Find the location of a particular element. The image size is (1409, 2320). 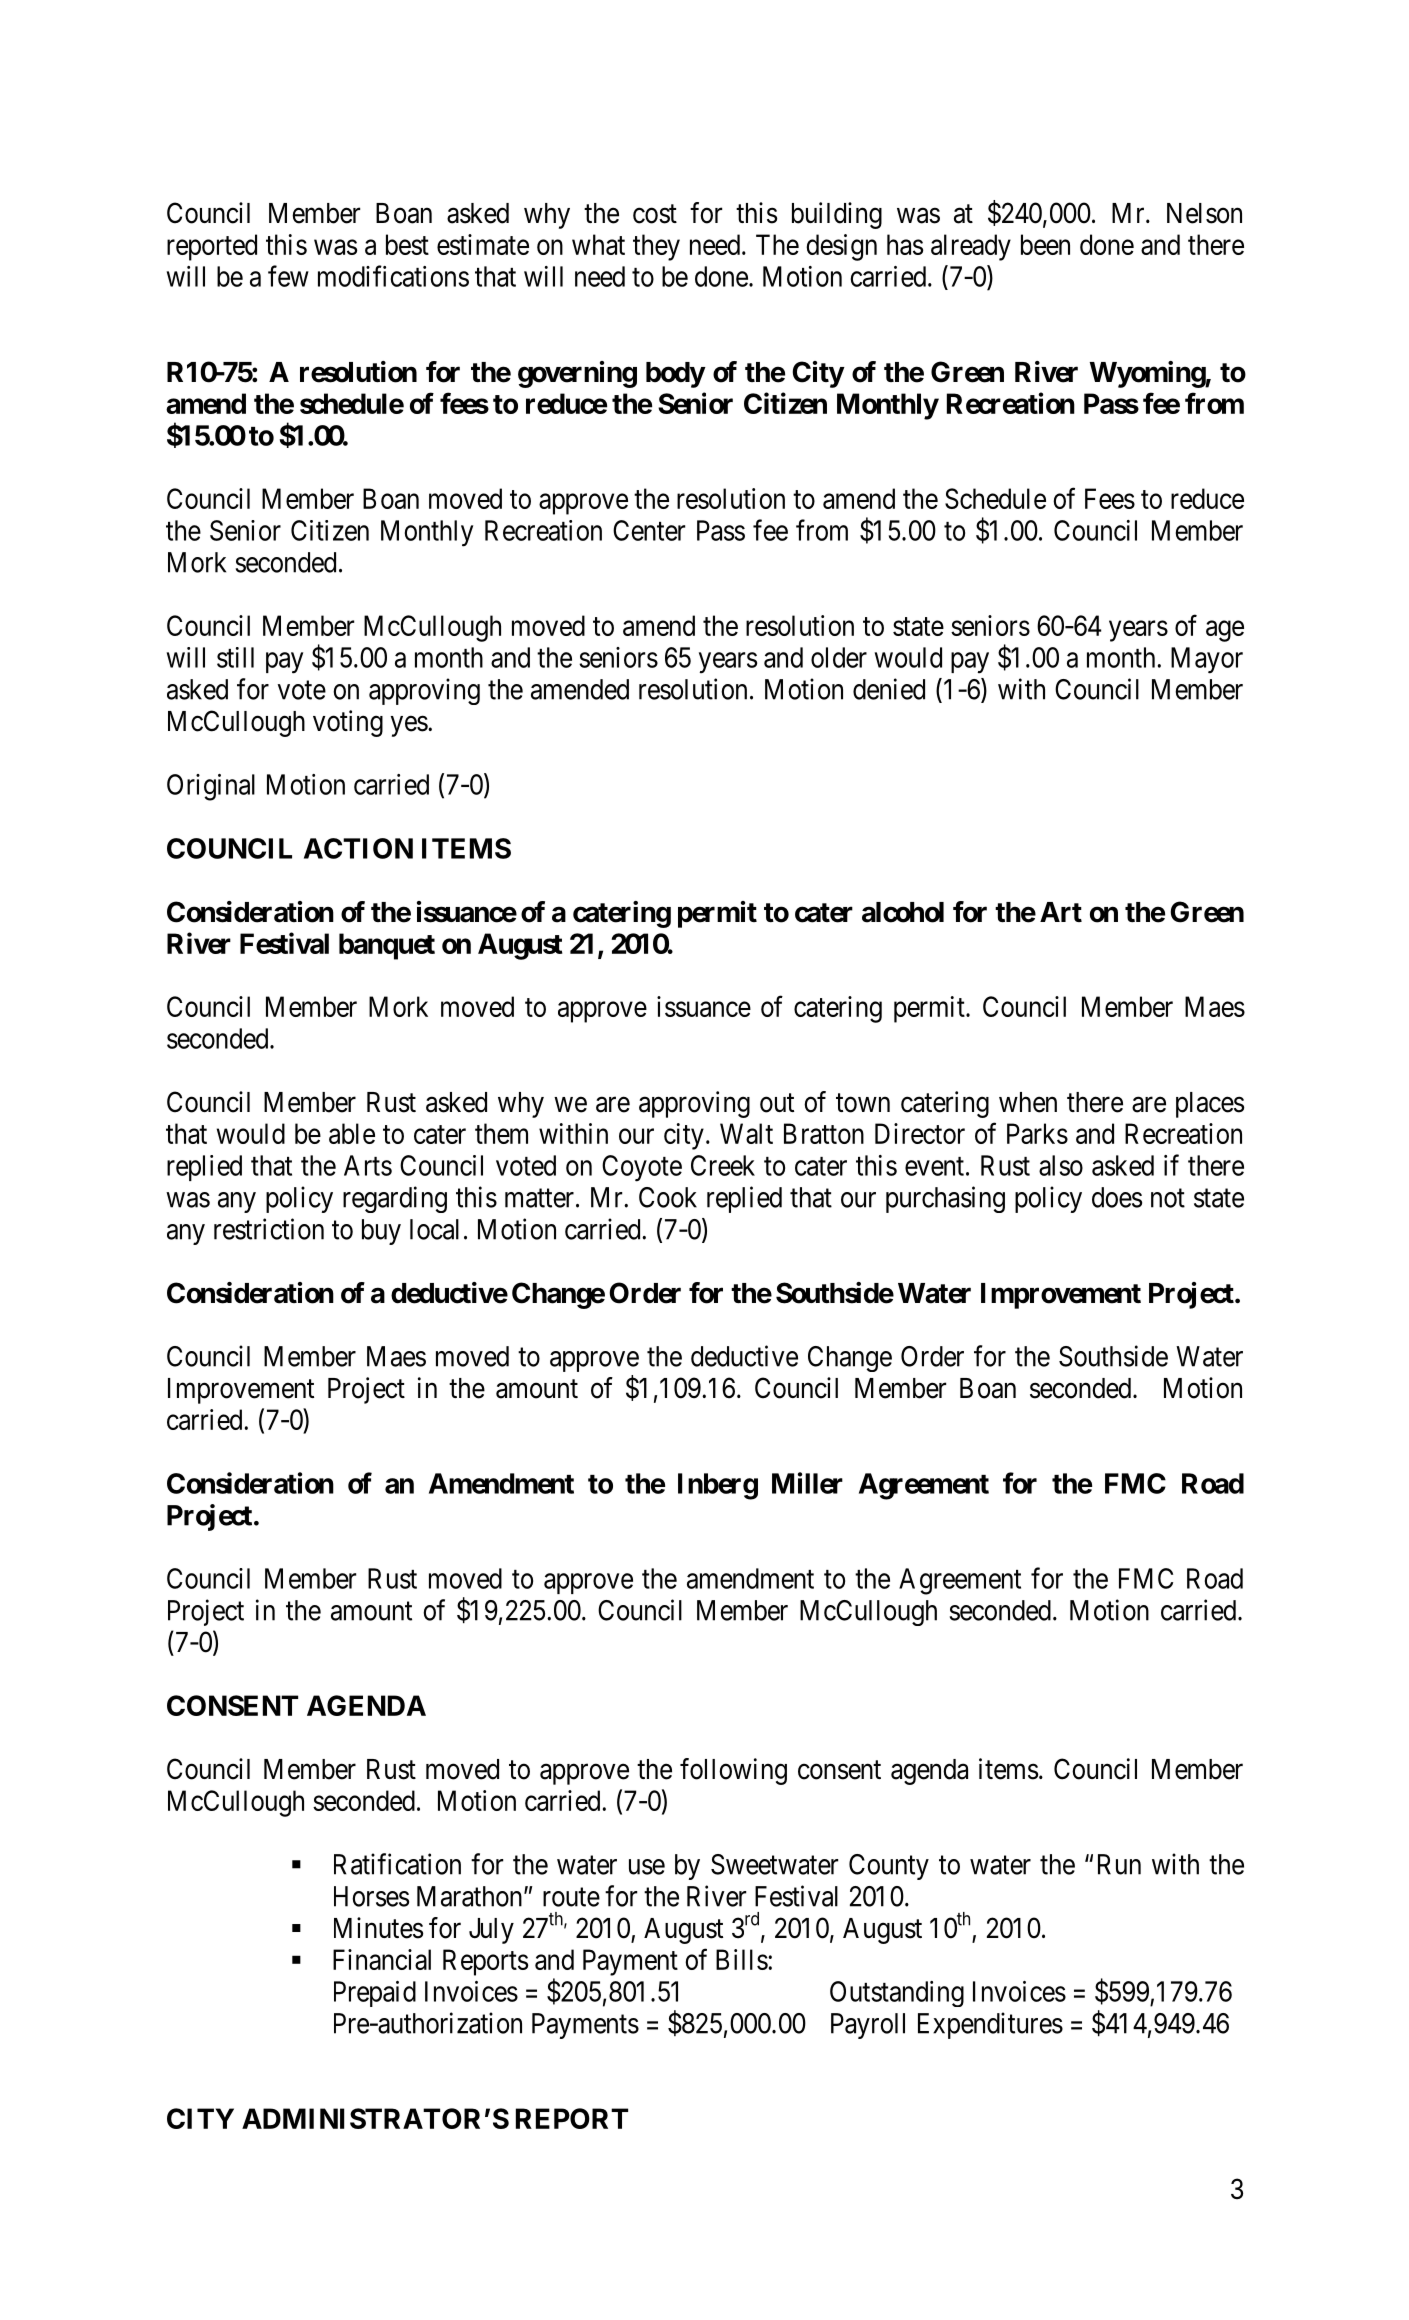

buy is located at coordinates (381, 1232).
